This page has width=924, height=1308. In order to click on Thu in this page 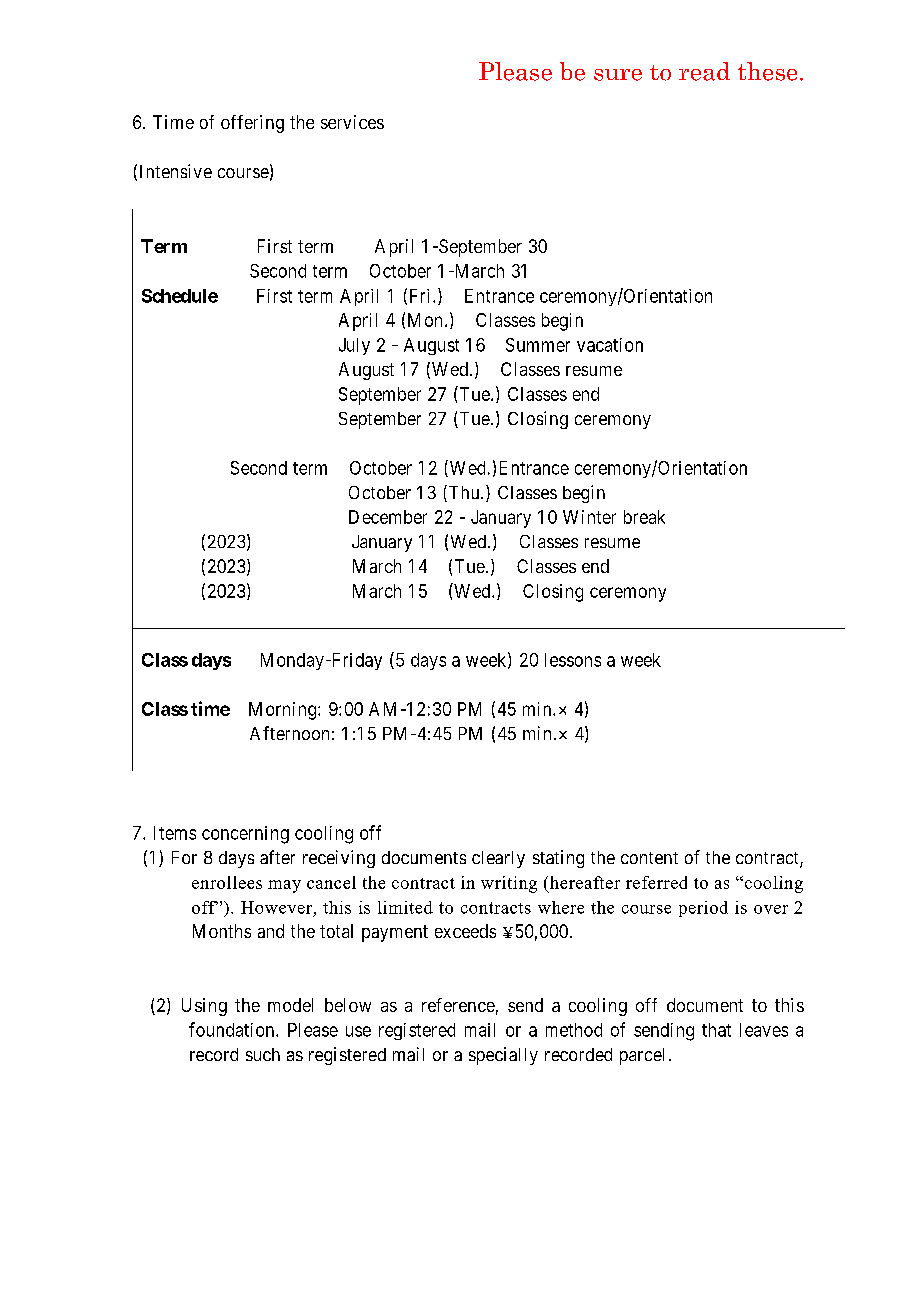, I will do `click(464, 493)`.
